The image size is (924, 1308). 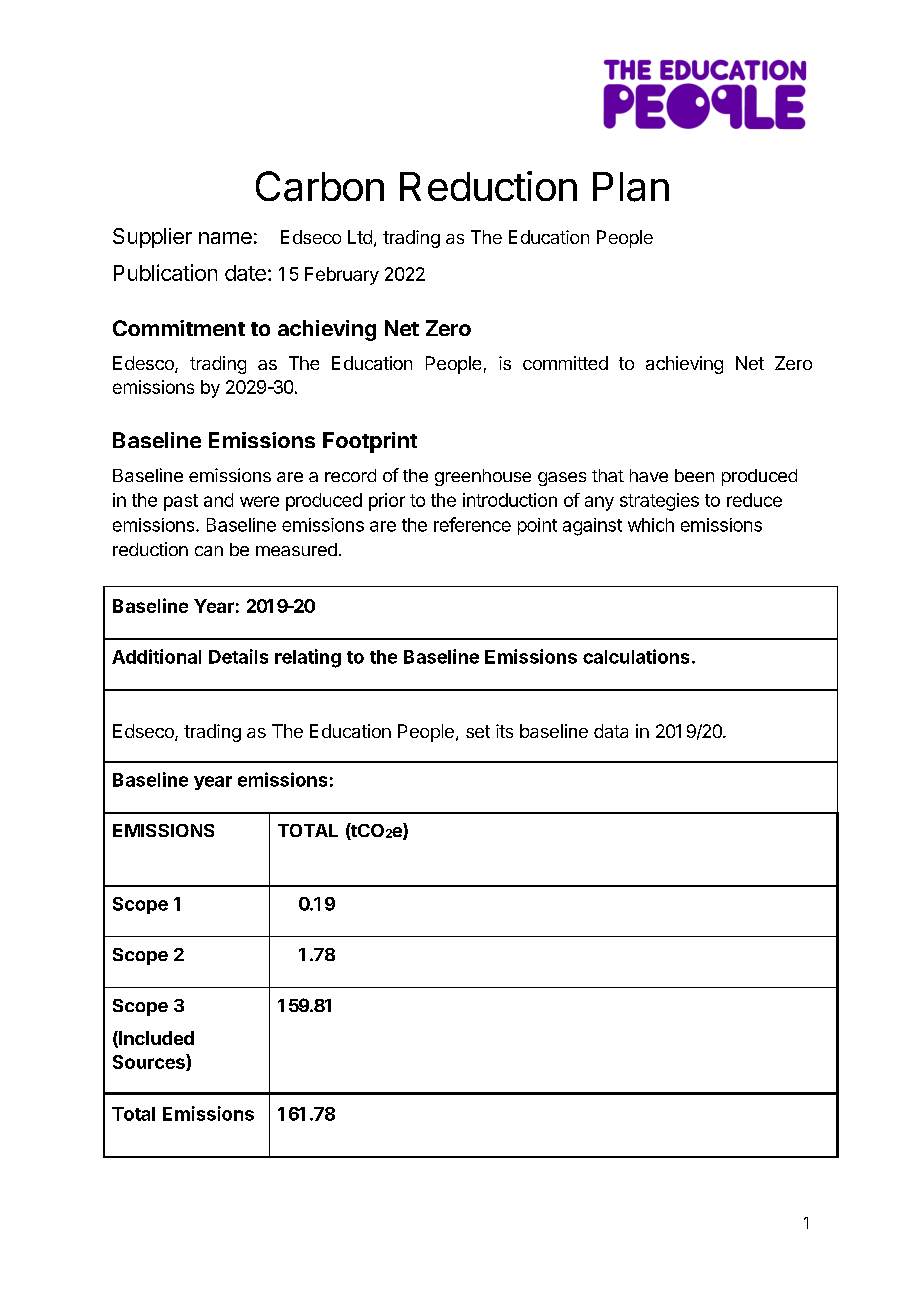 What do you see at coordinates (238, 656) in the page?
I see `Details` at bounding box center [238, 656].
